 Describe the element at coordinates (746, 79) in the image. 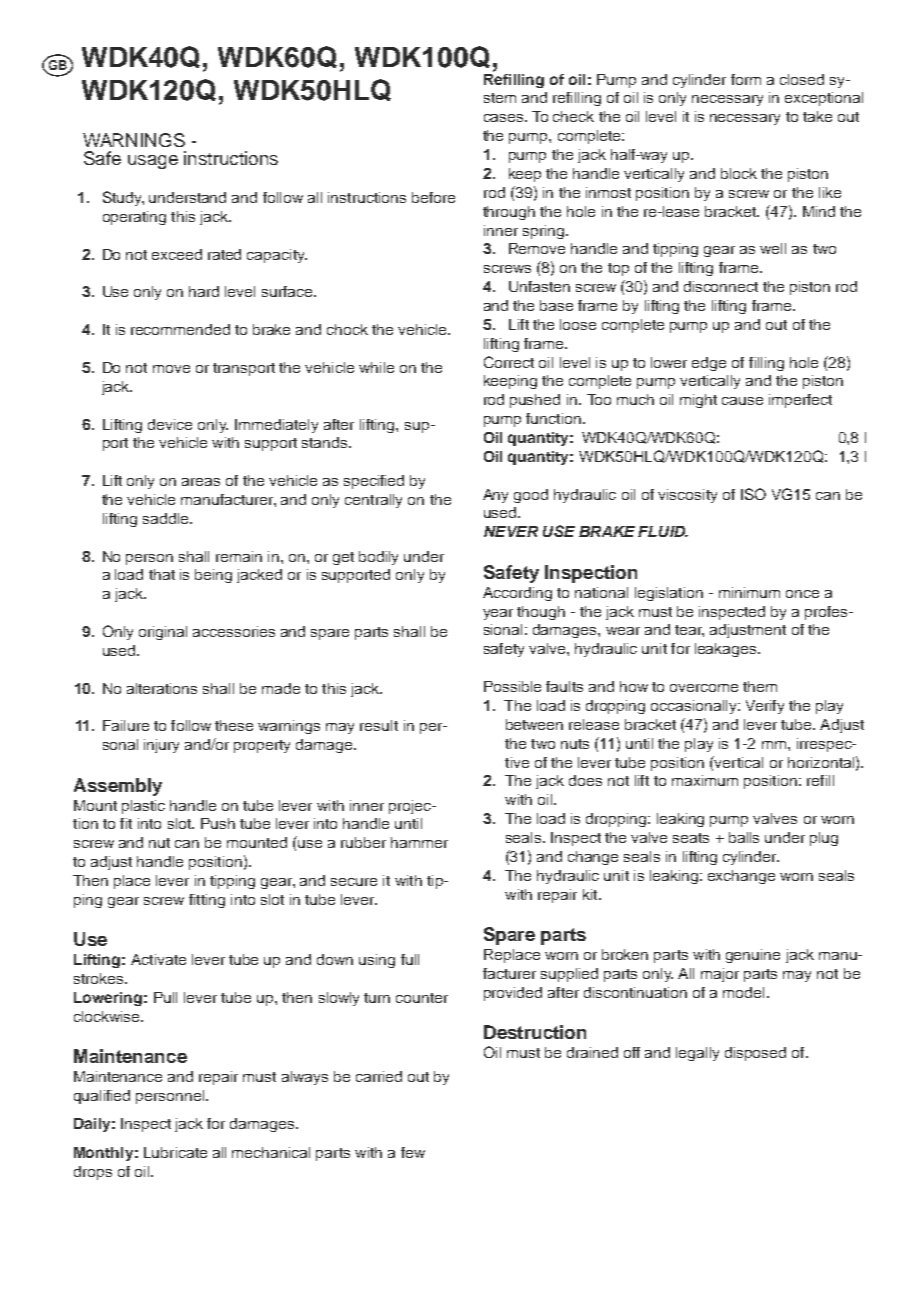

I see `form` at that location.
